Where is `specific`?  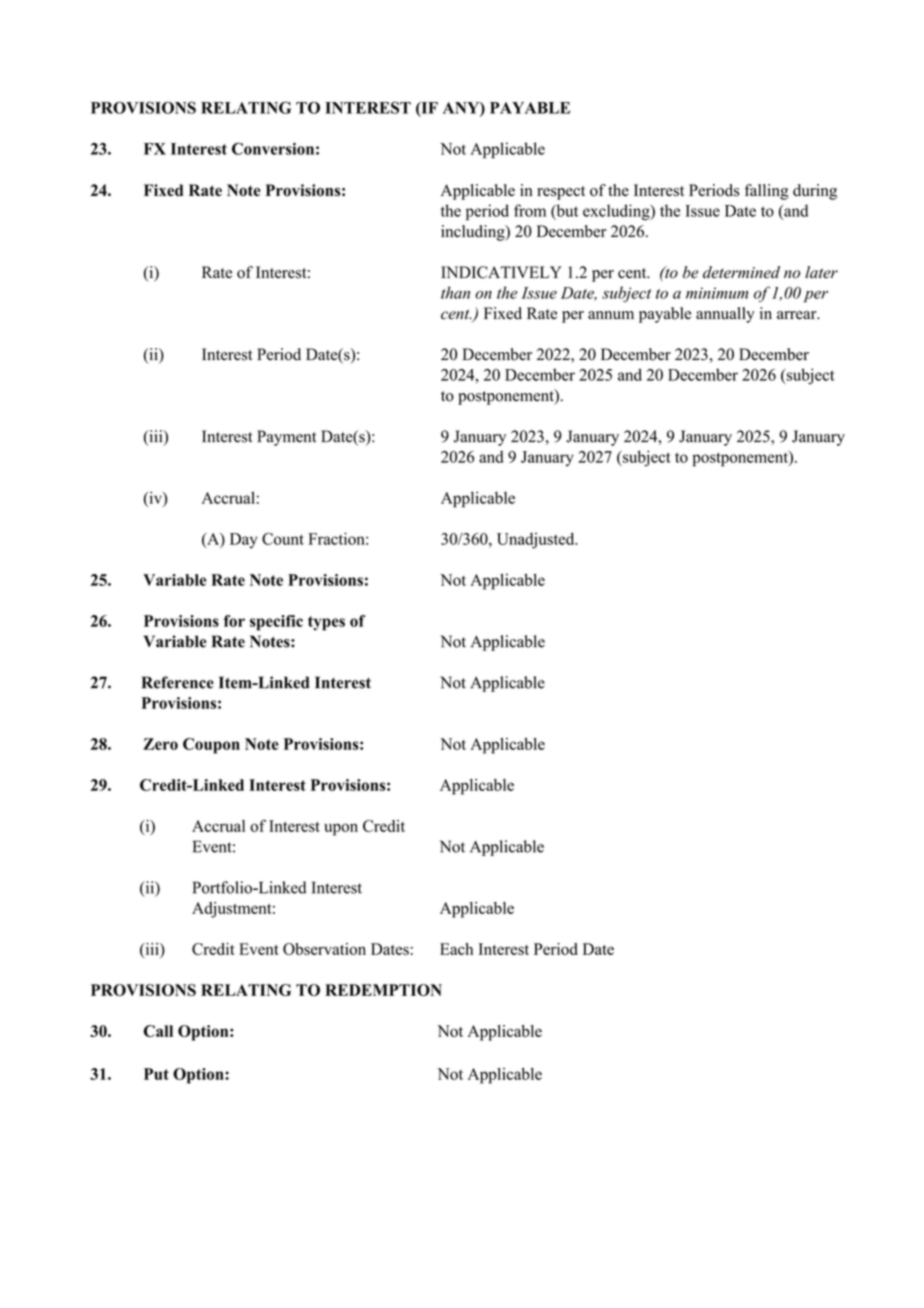 specific is located at coordinates (276, 623).
